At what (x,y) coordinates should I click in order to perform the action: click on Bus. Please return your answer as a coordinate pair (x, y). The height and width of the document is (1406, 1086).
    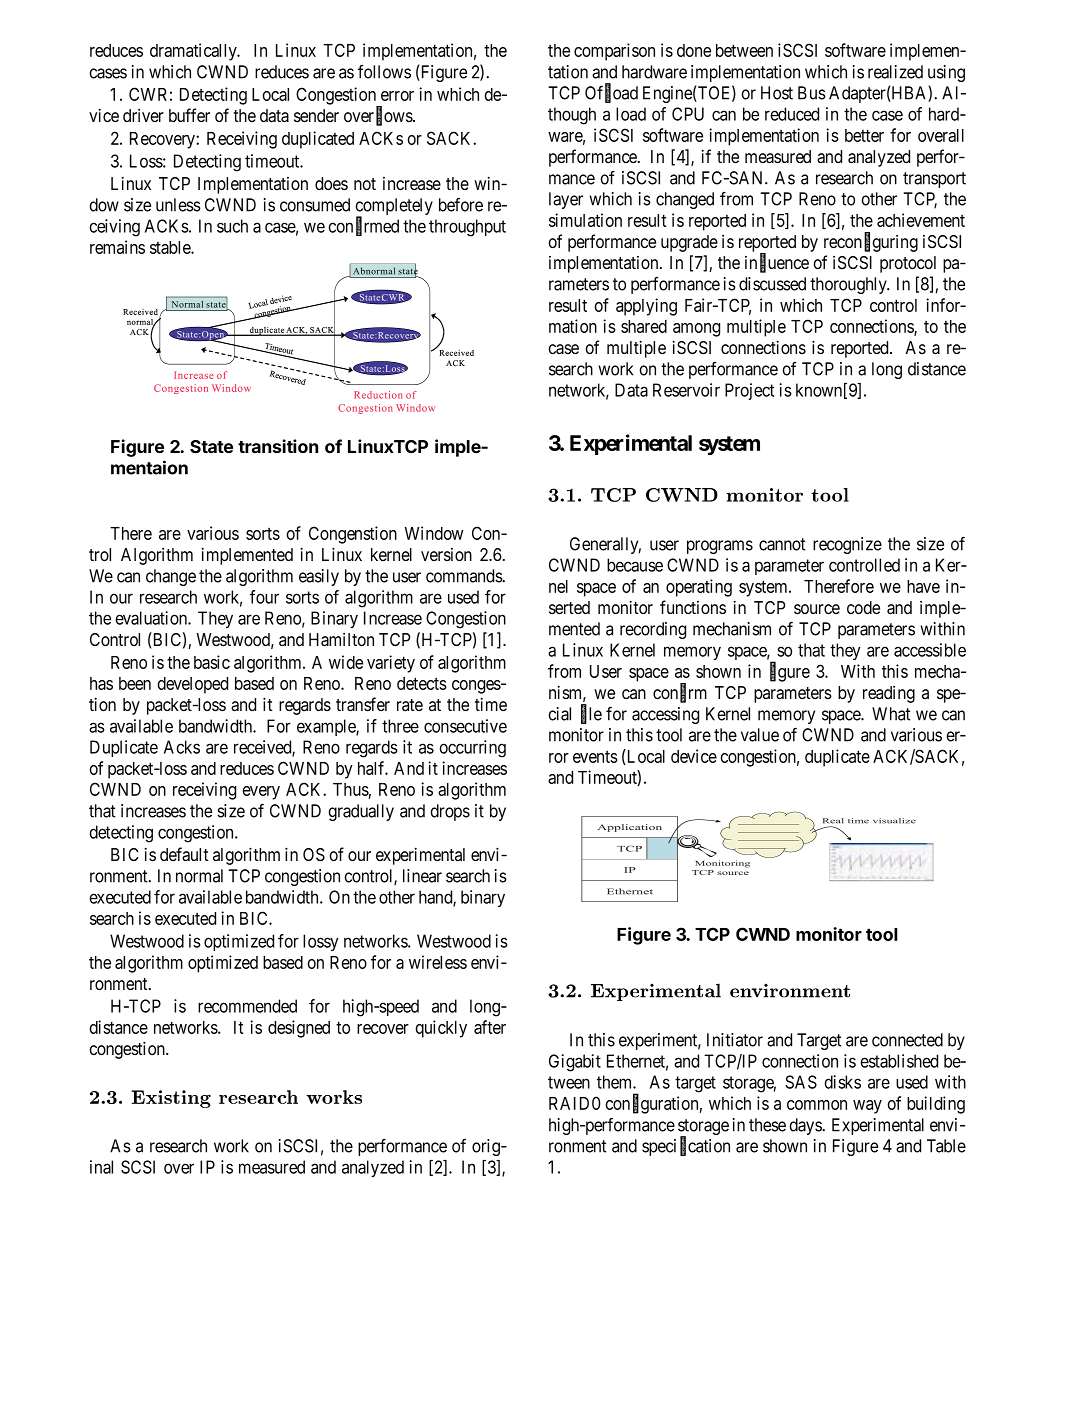
    Looking at the image, I should click on (812, 93).
